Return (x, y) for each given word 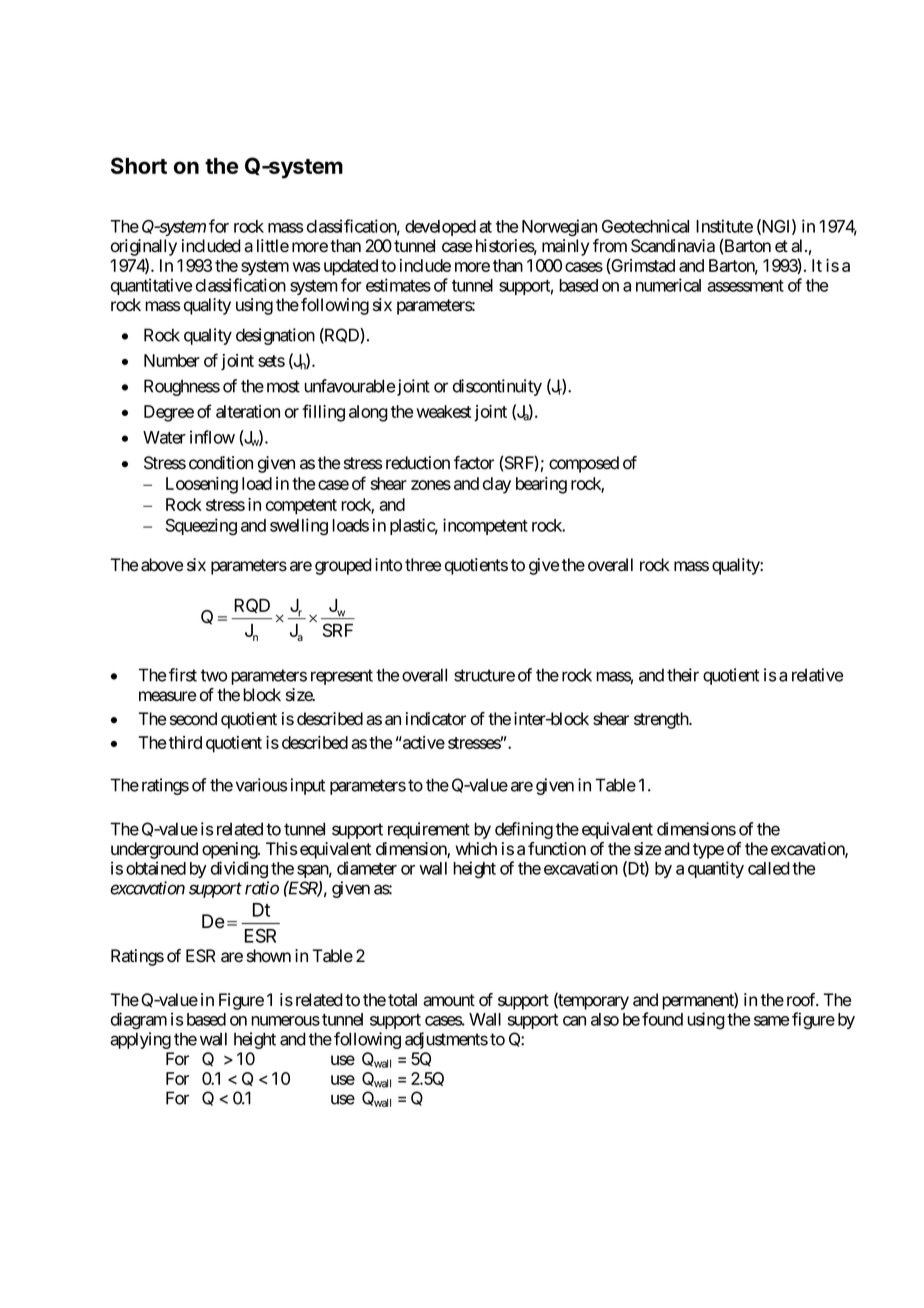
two (214, 675)
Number (172, 360)
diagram (139, 1021)
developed (440, 228)
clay (497, 485)
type (708, 851)
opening (230, 850)
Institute (724, 226)
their (683, 675)
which (476, 849)
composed (584, 464)
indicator (436, 719)
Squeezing (201, 527)
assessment (745, 286)
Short (139, 165)
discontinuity (497, 387)
